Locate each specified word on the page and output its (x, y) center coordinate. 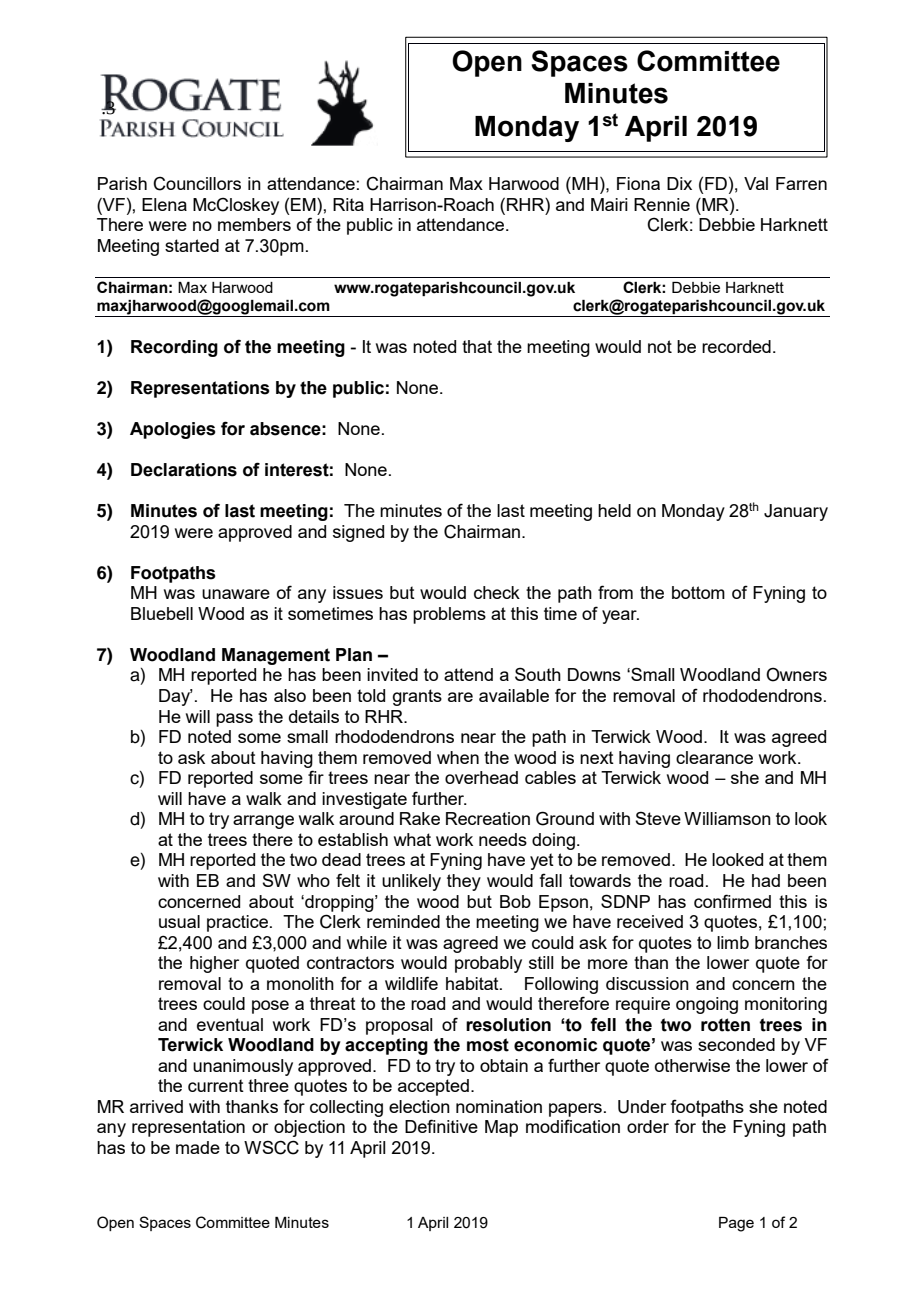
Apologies (173, 430)
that (477, 346)
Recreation (488, 818)
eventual (230, 1024)
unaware (236, 594)
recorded (736, 346)
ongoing (707, 1005)
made (198, 1147)
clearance (714, 757)
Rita (348, 204)
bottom (698, 592)
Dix (679, 183)
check (497, 592)
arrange (263, 822)
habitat (473, 983)
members (254, 224)
